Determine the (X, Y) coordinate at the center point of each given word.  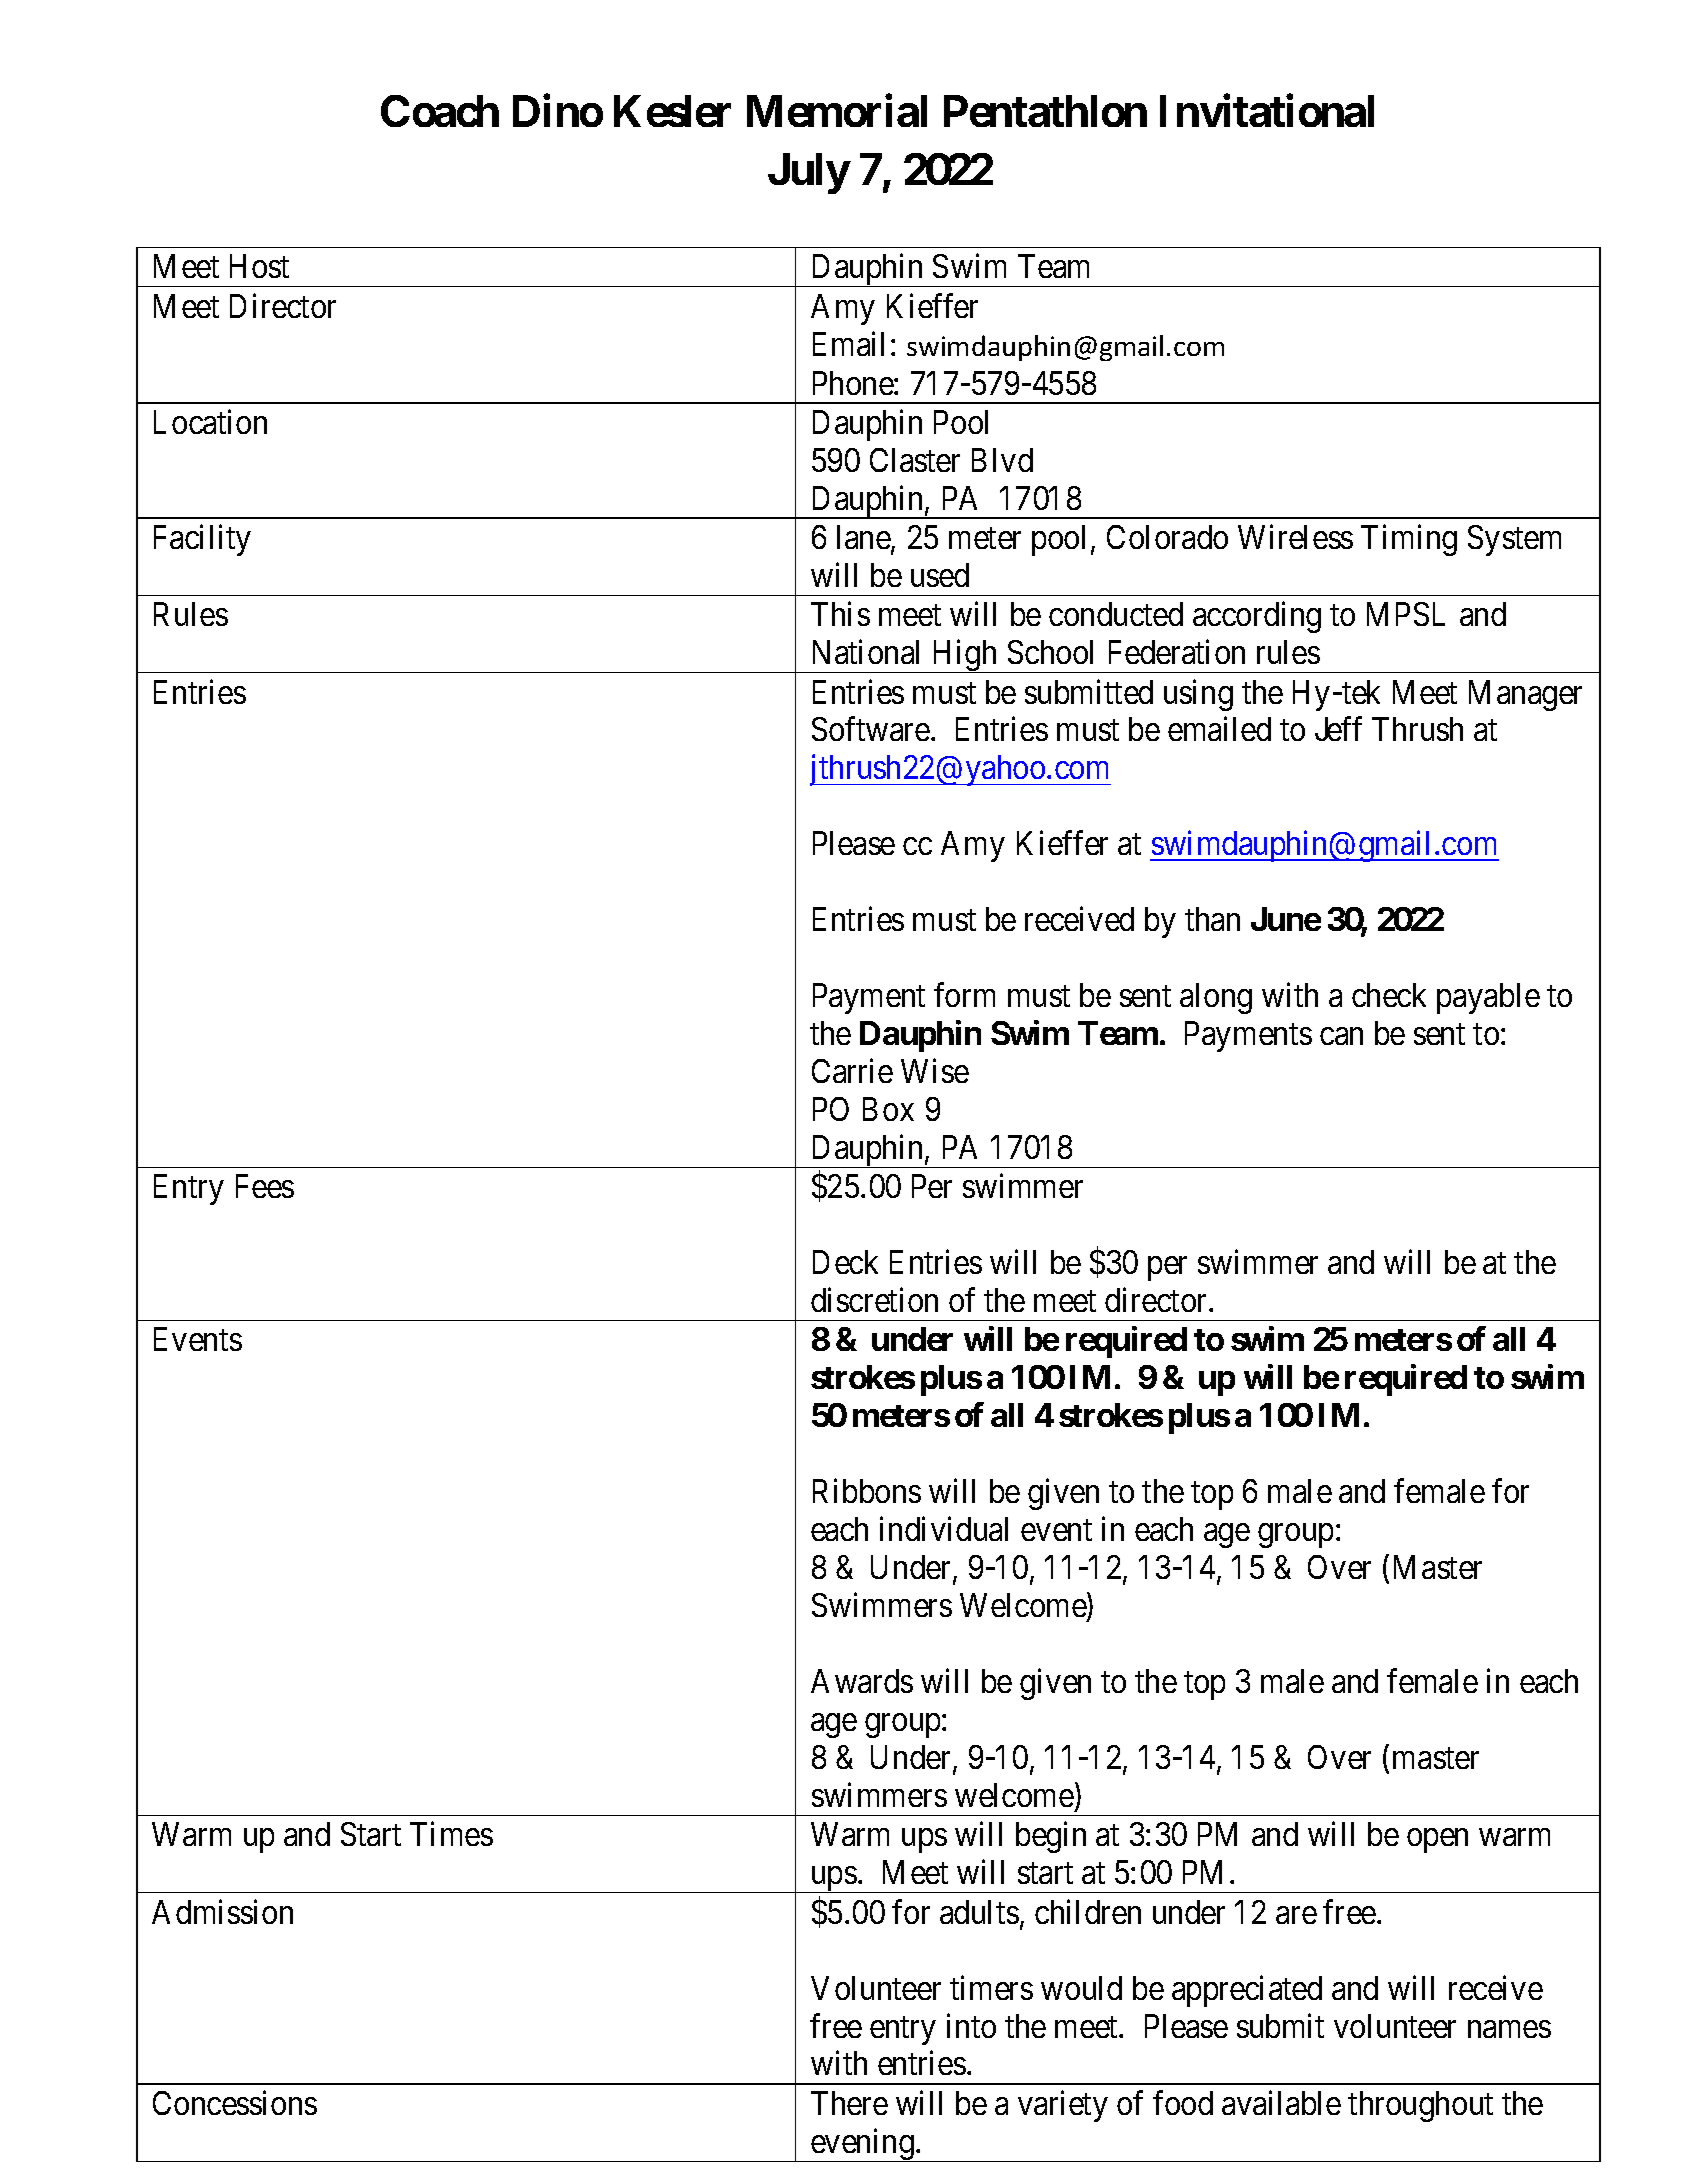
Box (888, 1109)
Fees (265, 1186)
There (849, 2103)
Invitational (1267, 111)
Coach (440, 111)
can (1341, 1036)
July (808, 174)
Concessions (235, 2102)
